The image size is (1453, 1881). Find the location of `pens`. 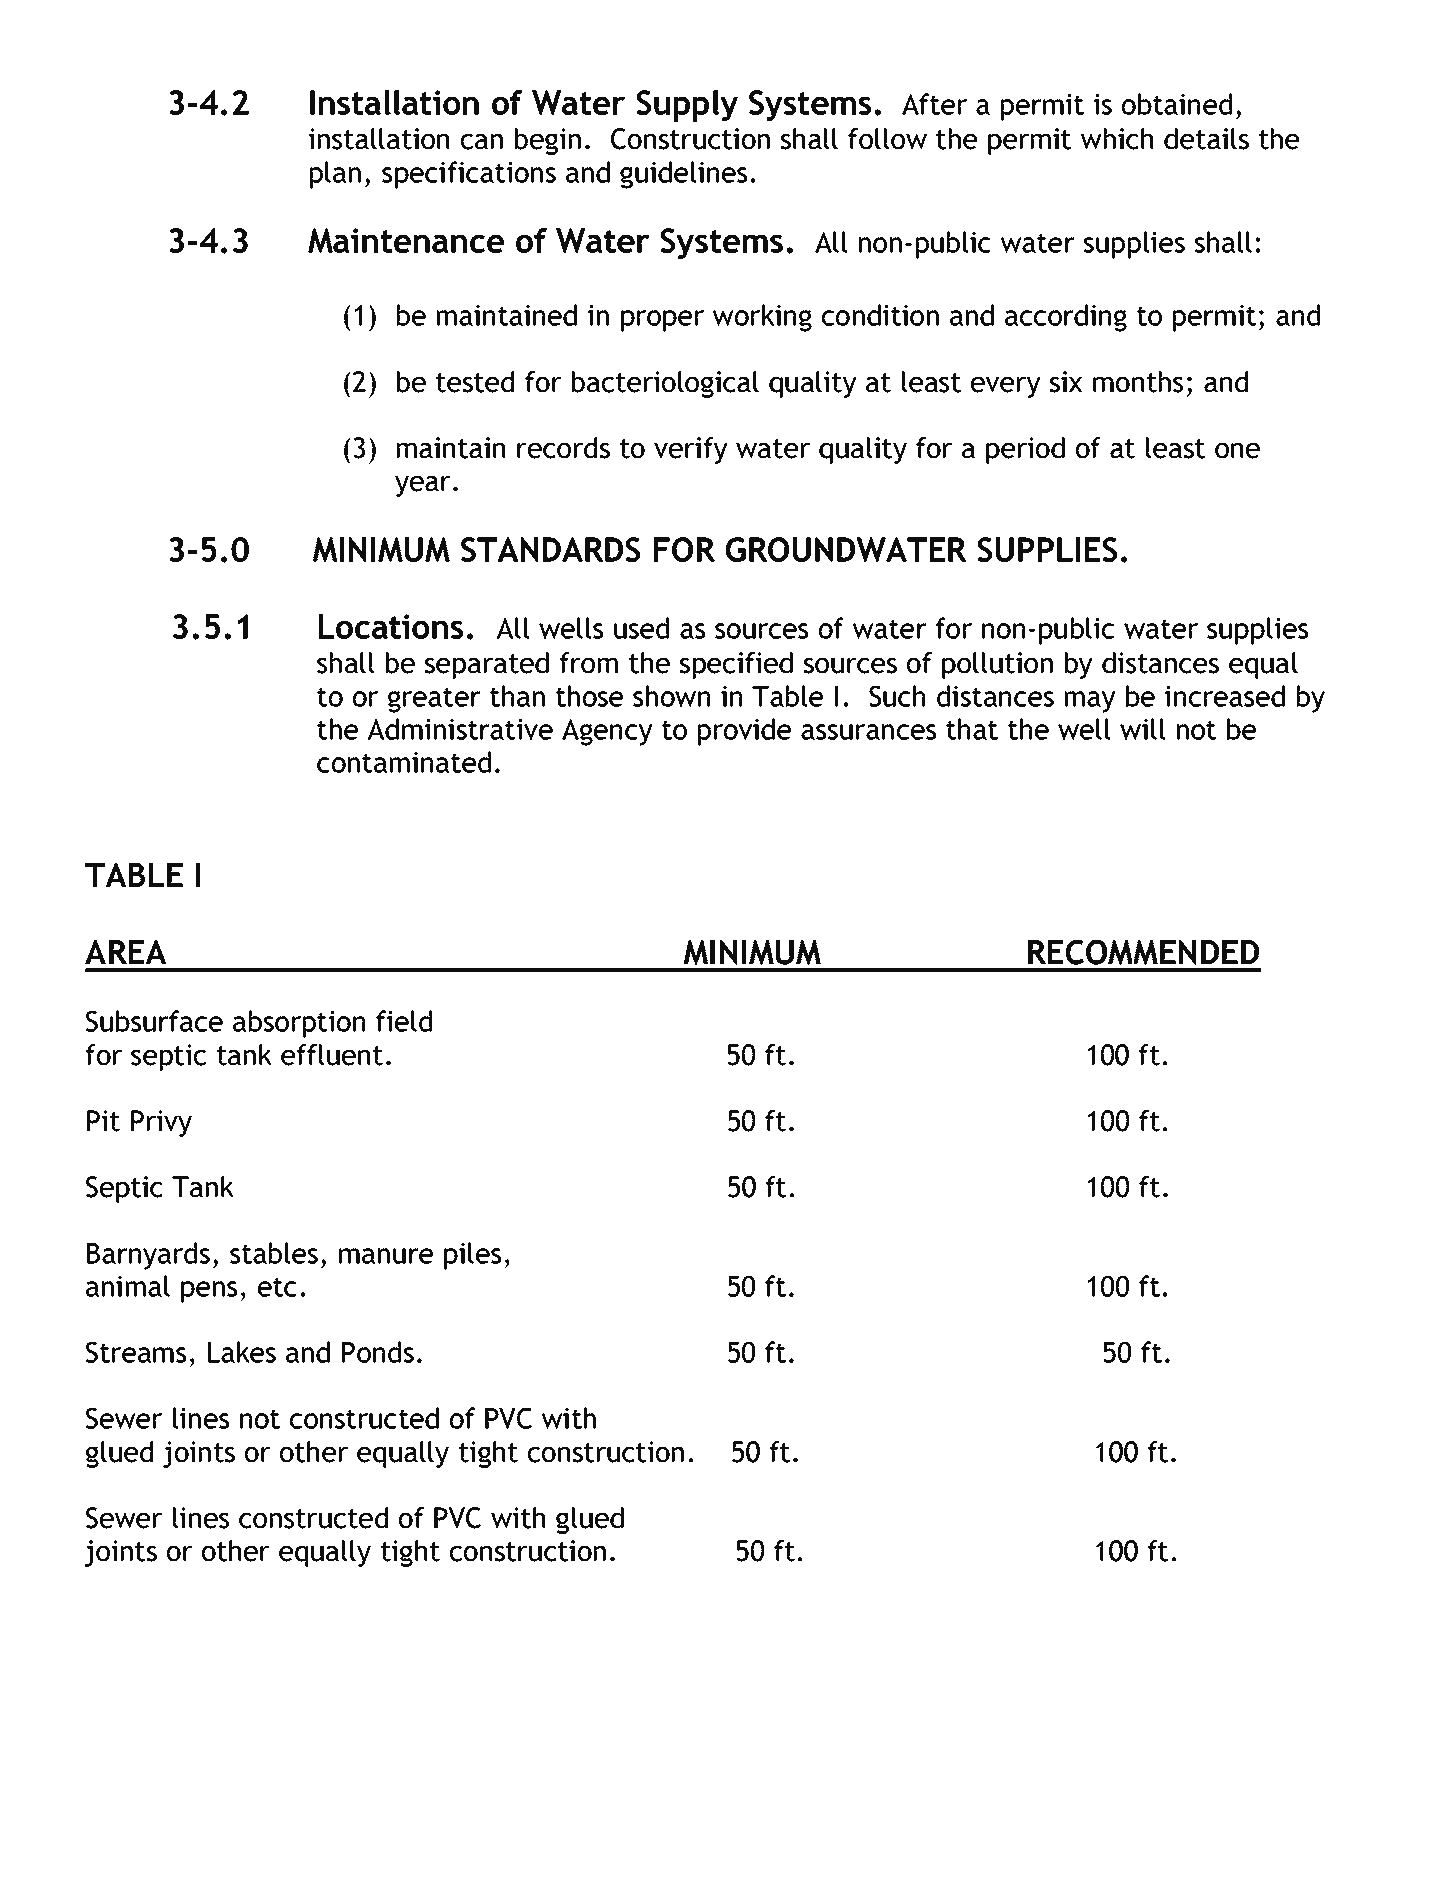

pens is located at coordinates (209, 1292).
